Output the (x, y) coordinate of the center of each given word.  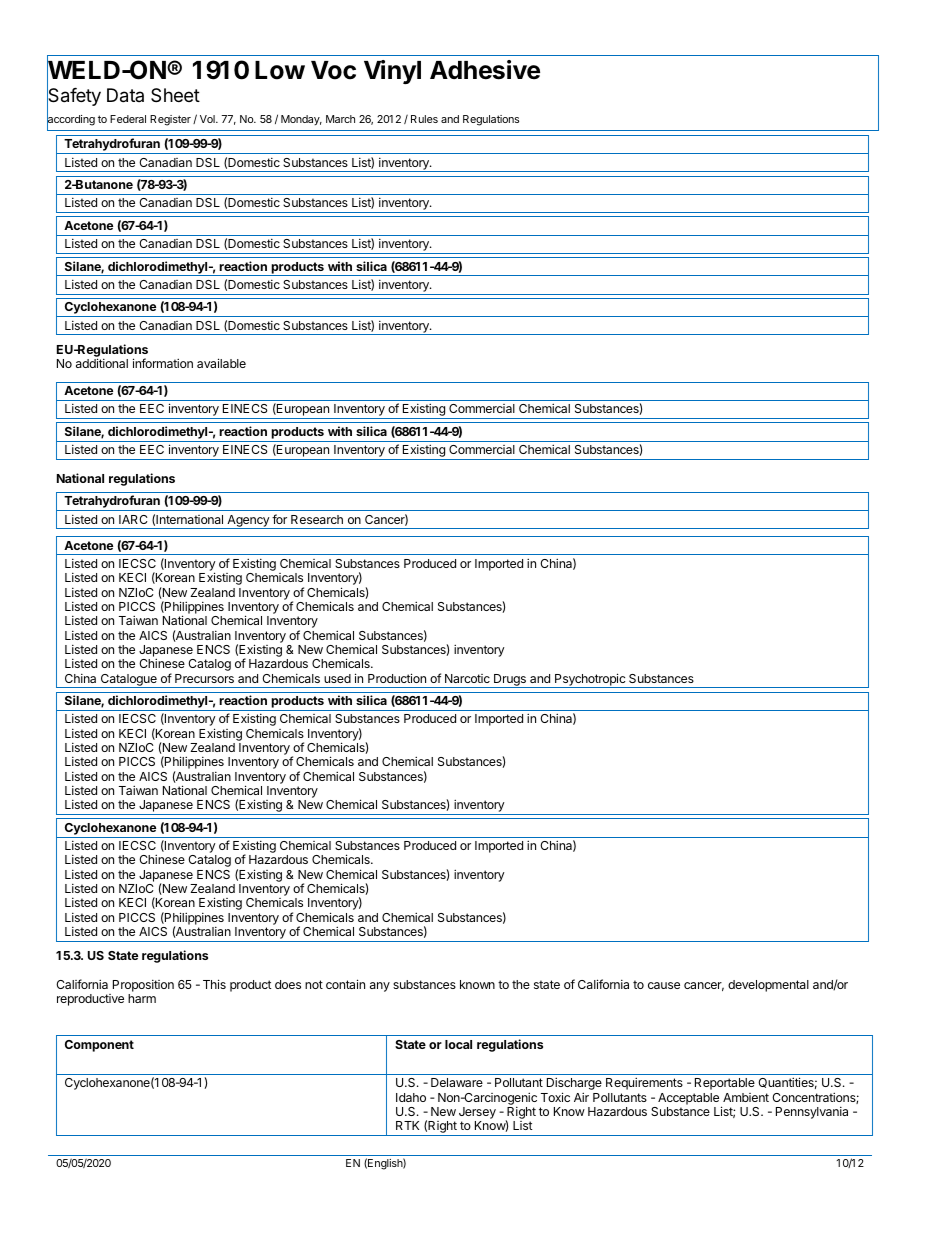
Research (317, 519)
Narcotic (467, 678)
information (163, 363)
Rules (424, 119)
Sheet (175, 95)
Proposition (143, 986)
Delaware (457, 1082)
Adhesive (485, 70)
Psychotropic (590, 680)
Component (99, 1046)
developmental (768, 986)
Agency (248, 522)
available (221, 363)
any (380, 987)
